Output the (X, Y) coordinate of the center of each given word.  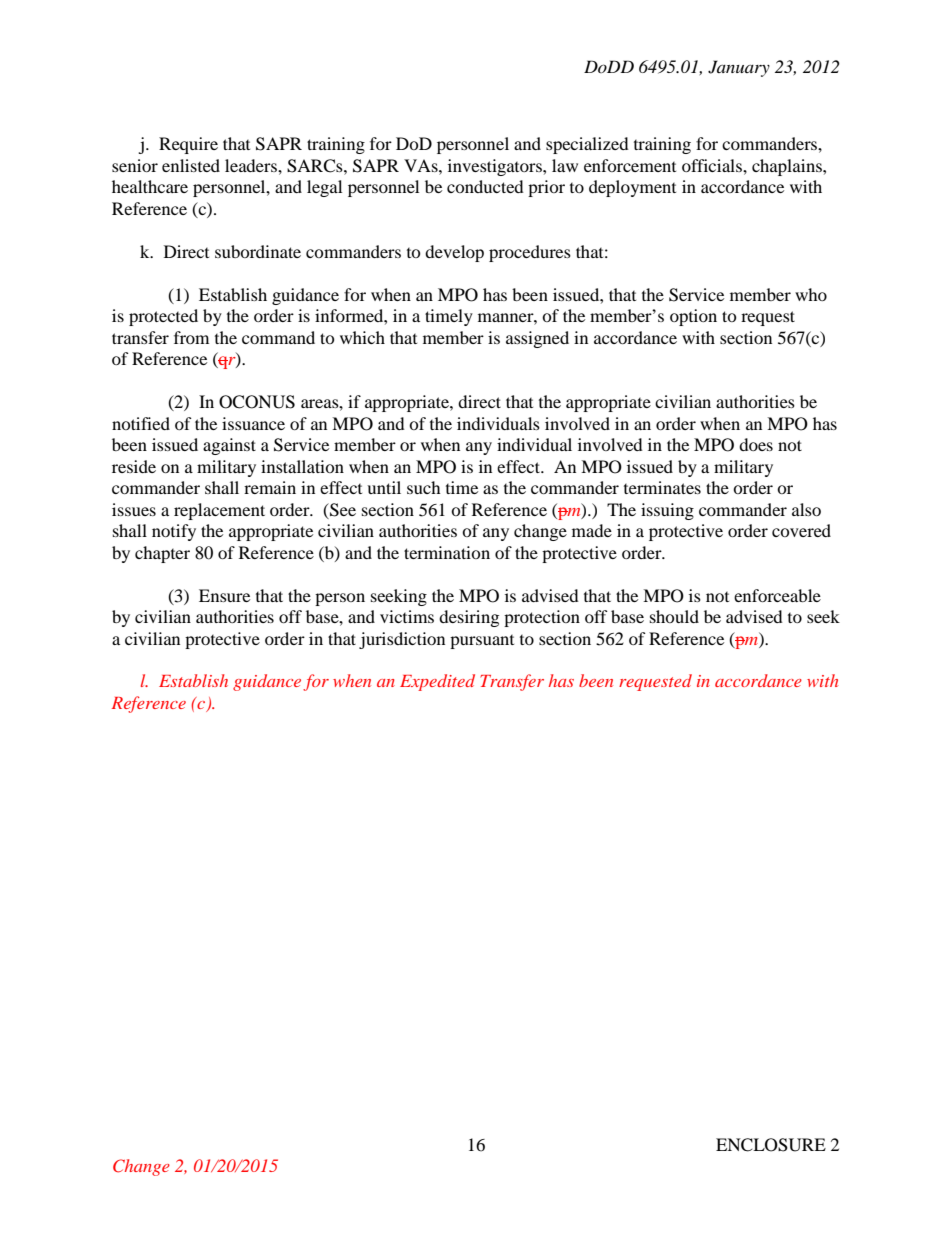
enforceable (777, 595)
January (739, 68)
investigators (496, 167)
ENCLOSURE (771, 1145)
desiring (469, 618)
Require (188, 145)
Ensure (224, 595)
